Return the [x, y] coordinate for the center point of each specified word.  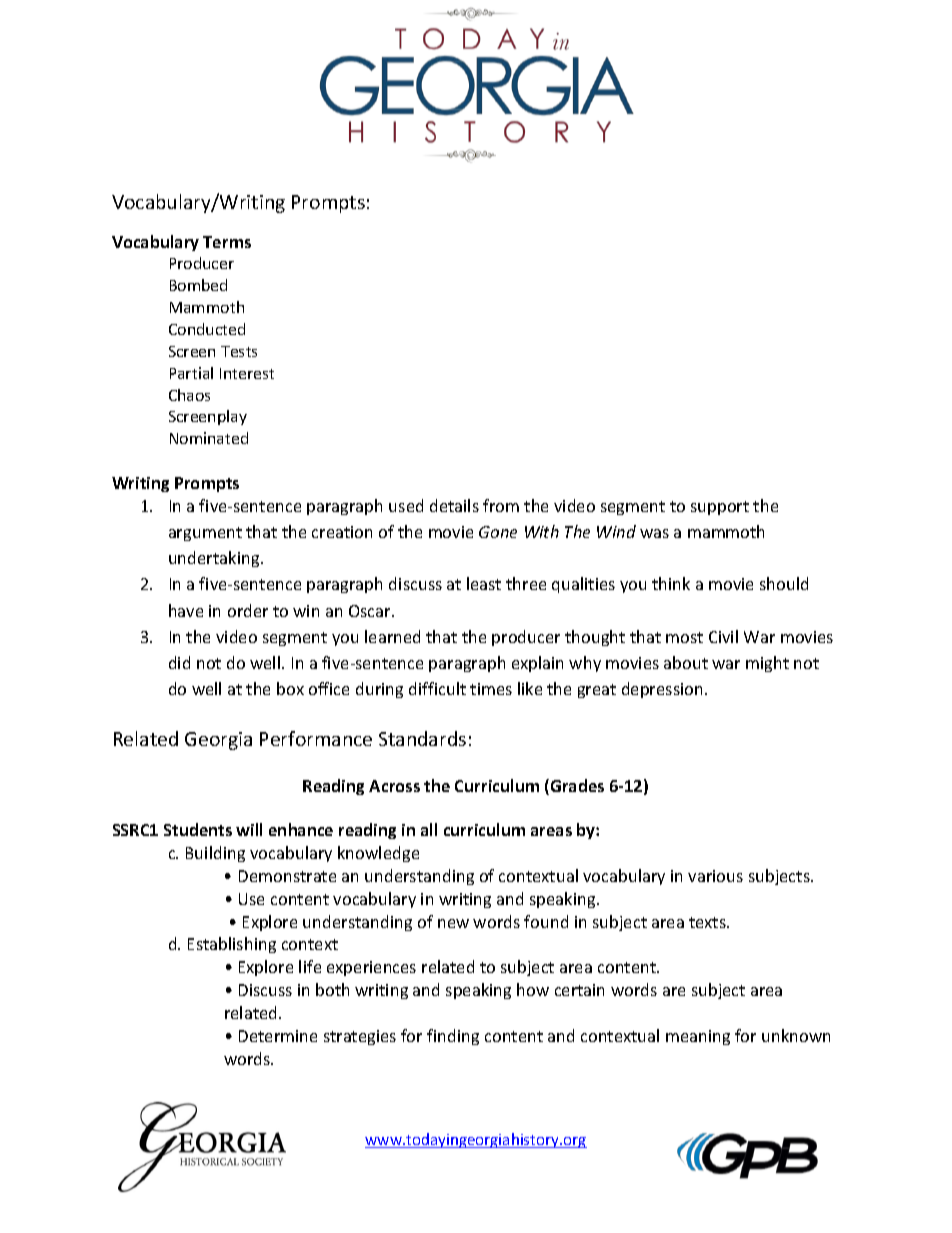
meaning [698, 1037]
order [248, 610]
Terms [227, 242]
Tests [239, 351]
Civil [723, 636]
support [720, 508]
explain [537, 664]
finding [453, 1037]
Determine [278, 1036]
